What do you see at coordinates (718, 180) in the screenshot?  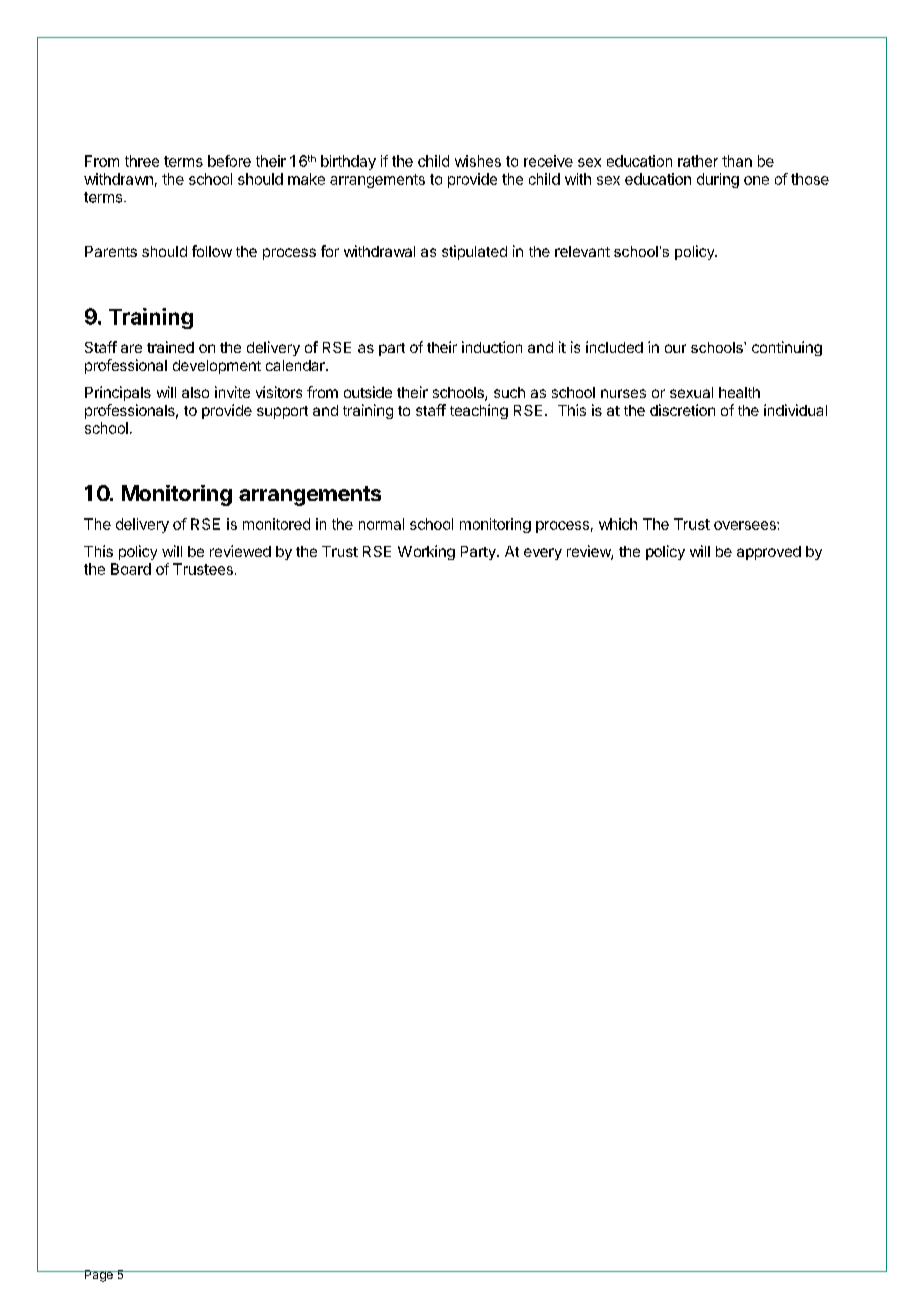 I see `during` at bounding box center [718, 180].
